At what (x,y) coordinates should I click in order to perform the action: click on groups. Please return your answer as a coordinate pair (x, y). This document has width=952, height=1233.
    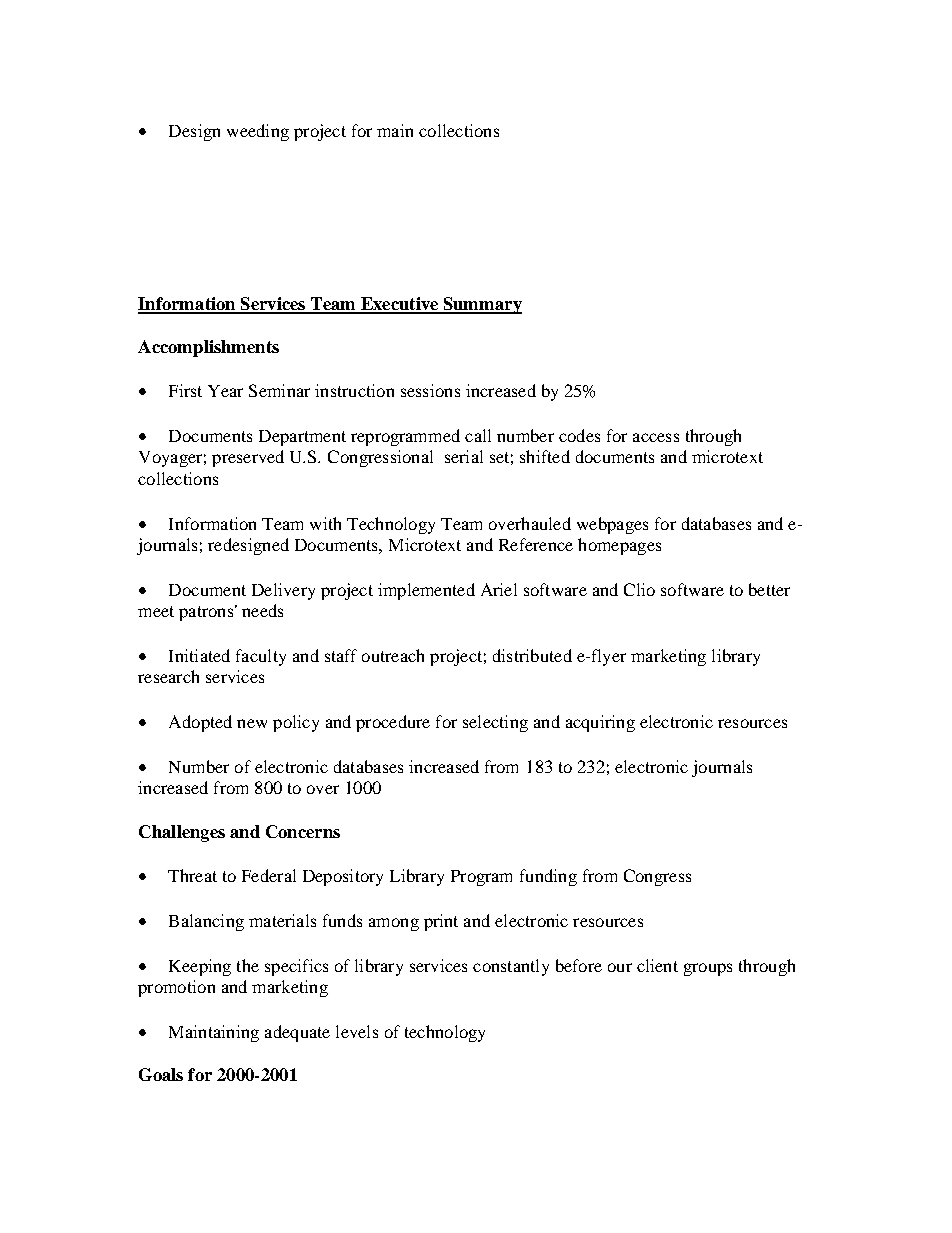
    Looking at the image, I should click on (708, 969).
